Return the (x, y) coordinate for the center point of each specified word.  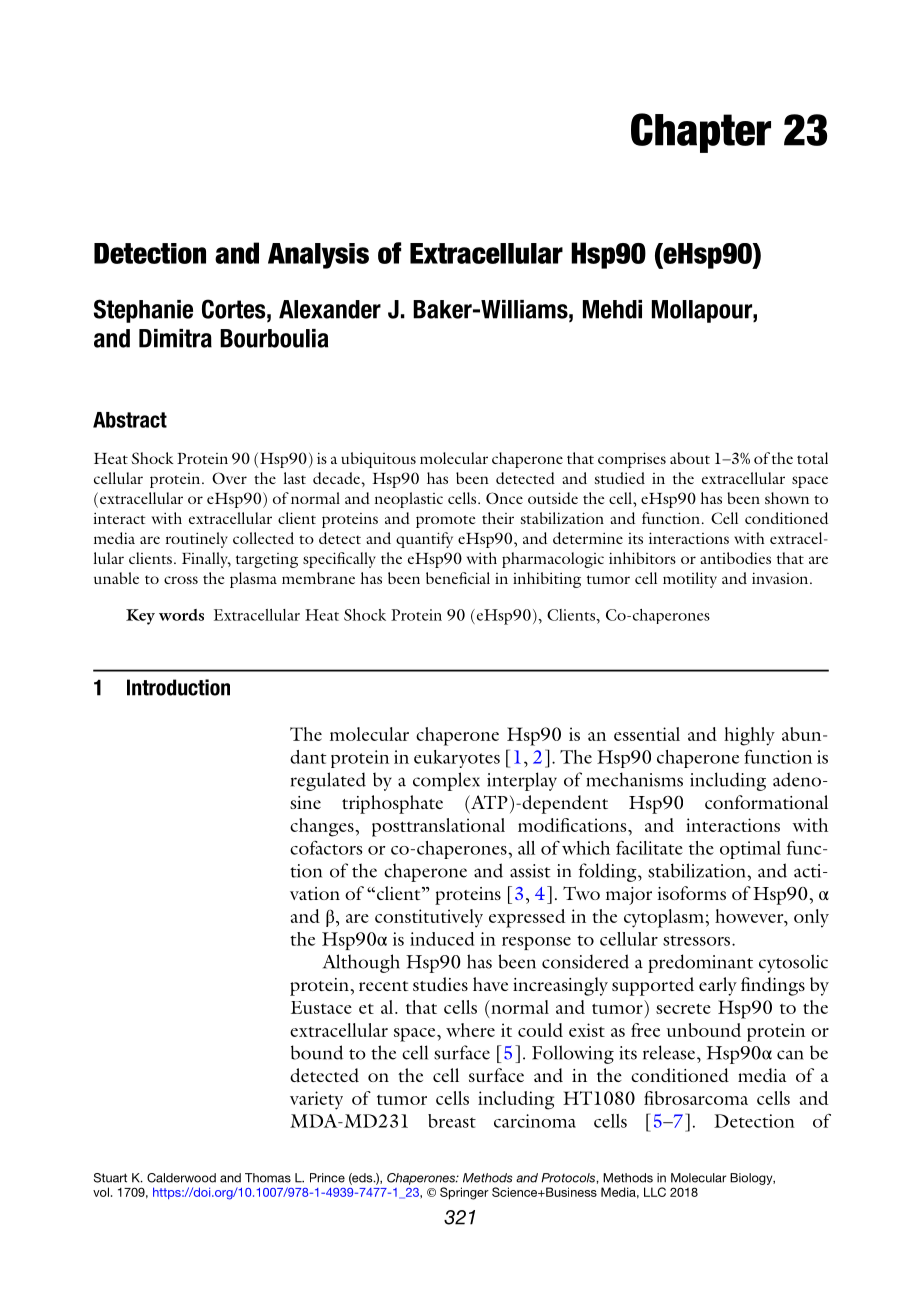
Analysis (318, 256)
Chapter (701, 133)
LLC (655, 1192)
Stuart (110, 1178)
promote (445, 521)
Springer (464, 1193)
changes (323, 827)
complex (446, 781)
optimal (750, 850)
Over (229, 478)
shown (787, 498)
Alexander (330, 309)
